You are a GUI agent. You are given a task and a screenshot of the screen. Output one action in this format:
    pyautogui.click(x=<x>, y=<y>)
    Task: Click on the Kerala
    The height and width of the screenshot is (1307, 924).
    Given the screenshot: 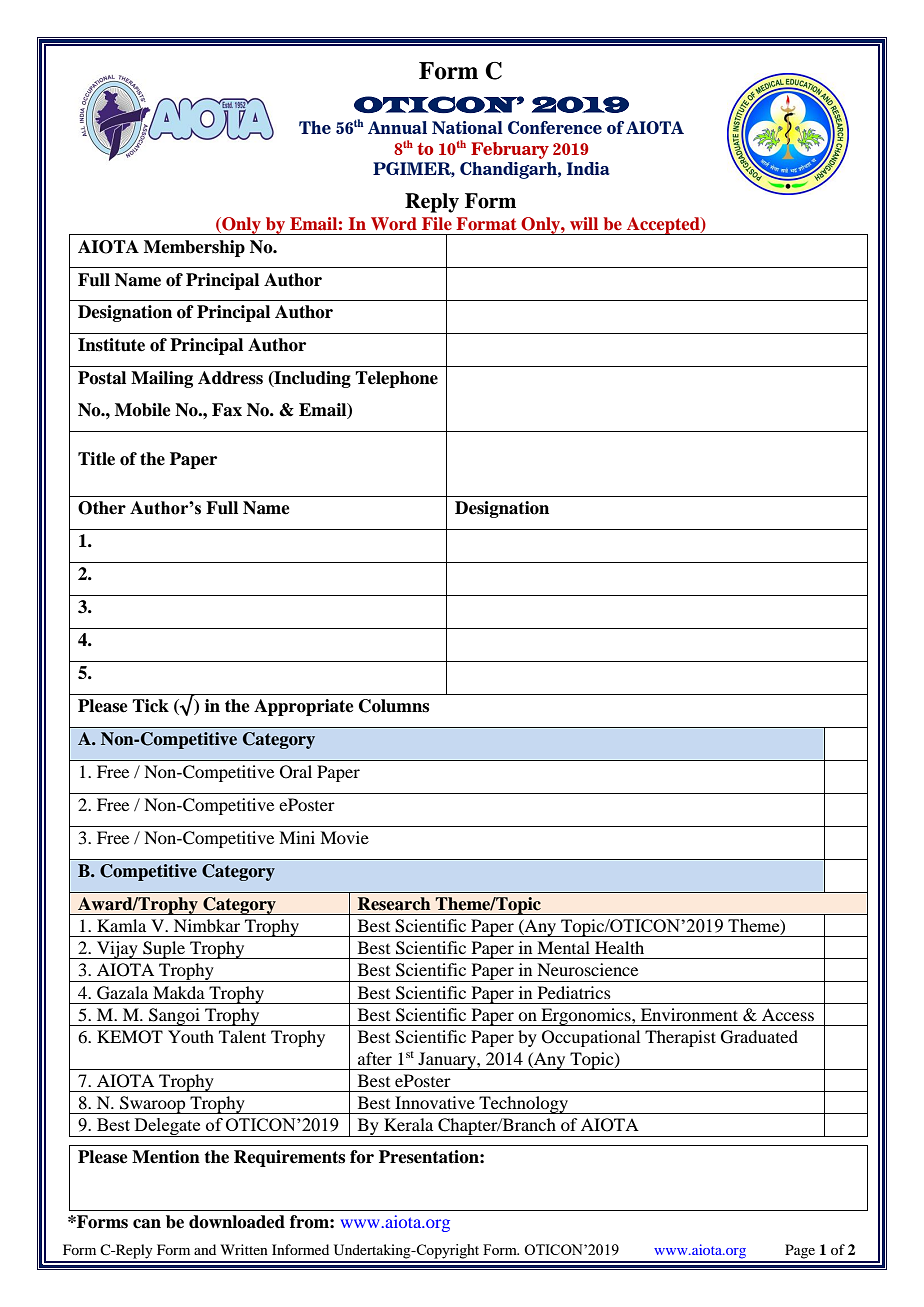 What is the action you would take?
    pyautogui.click(x=408, y=1124)
